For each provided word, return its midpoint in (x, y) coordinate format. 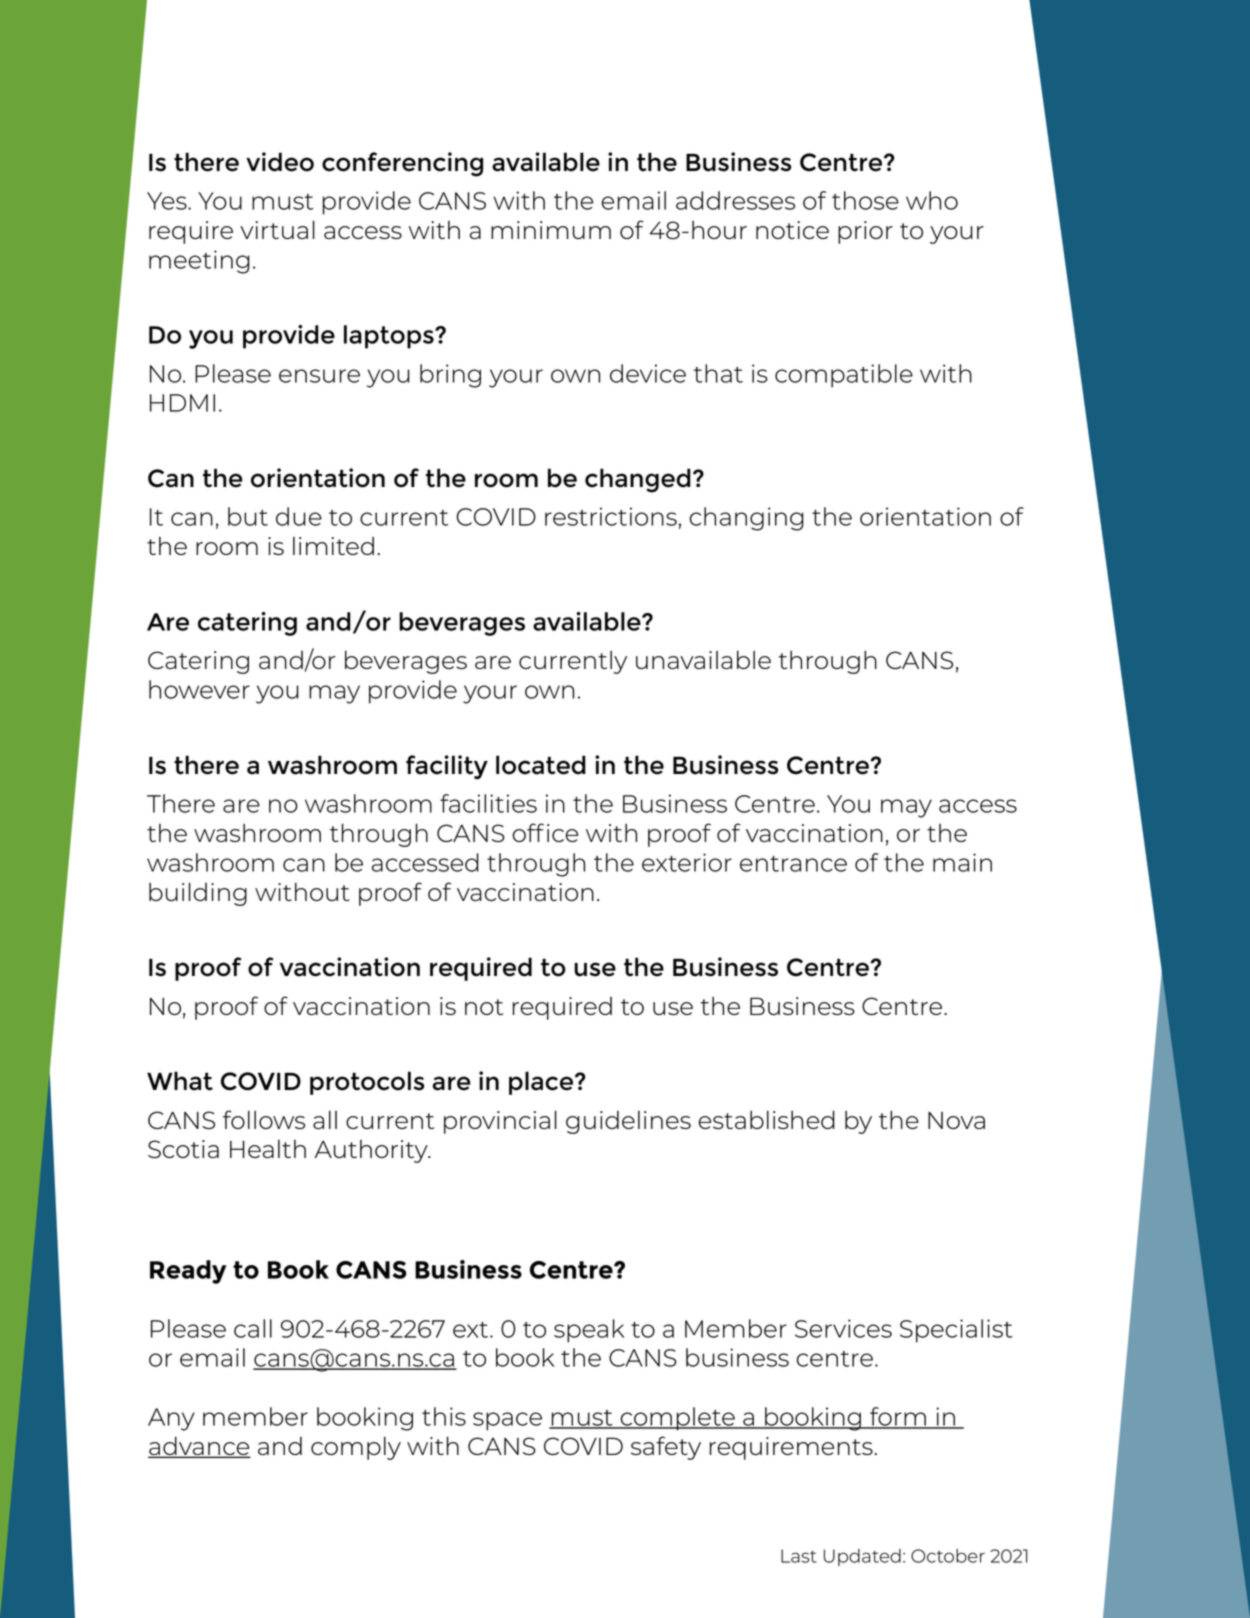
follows (264, 1119)
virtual (277, 229)
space (507, 1421)
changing (746, 519)
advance (199, 1446)
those (865, 200)
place (541, 1083)
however (199, 689)
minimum (551, 230)
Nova (956, 1120)
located (541, 765)
